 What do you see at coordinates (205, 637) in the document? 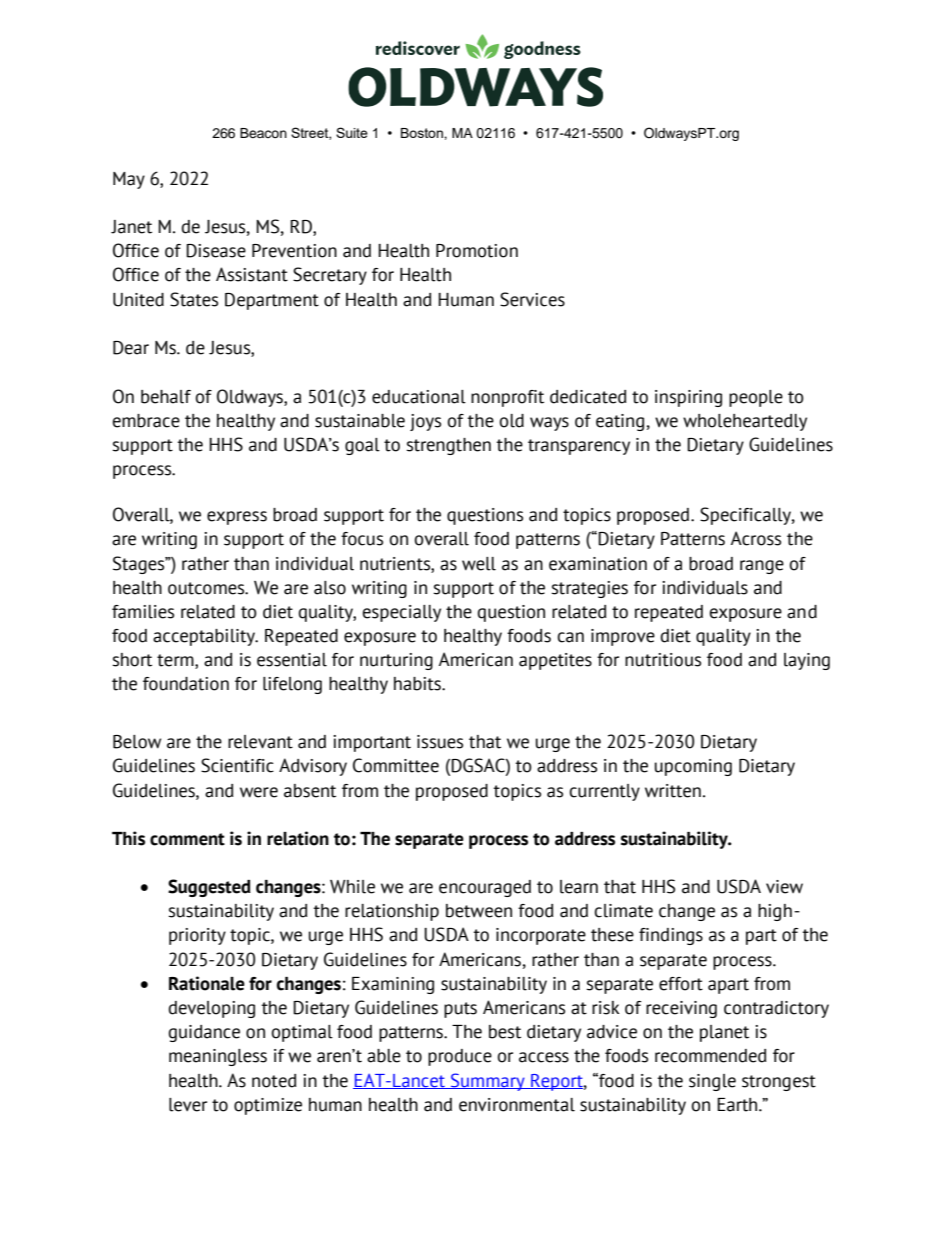
I see `acceptability` at bounding box center [205, 637].
